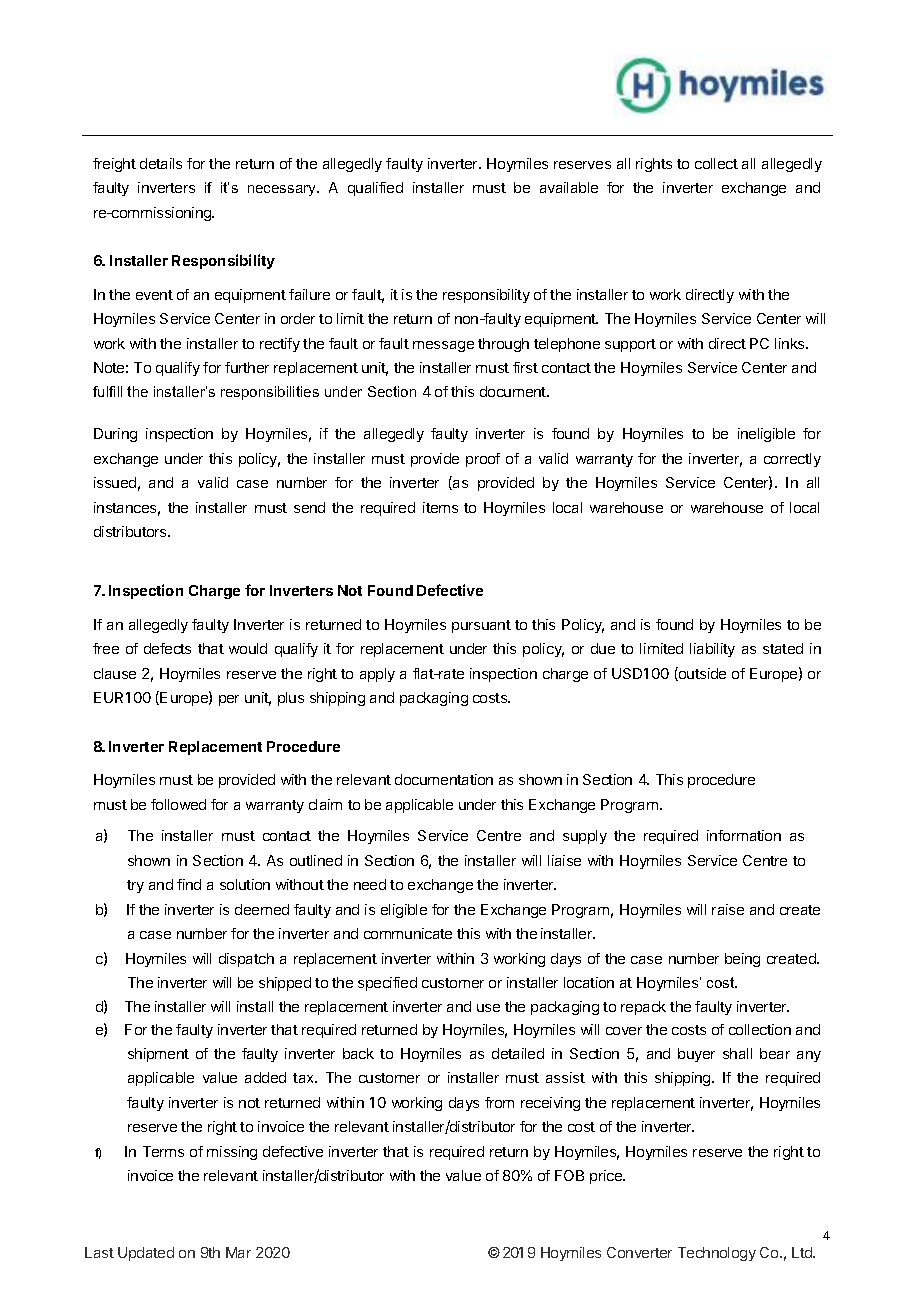  I want to click on liability, so click(712, 650).
